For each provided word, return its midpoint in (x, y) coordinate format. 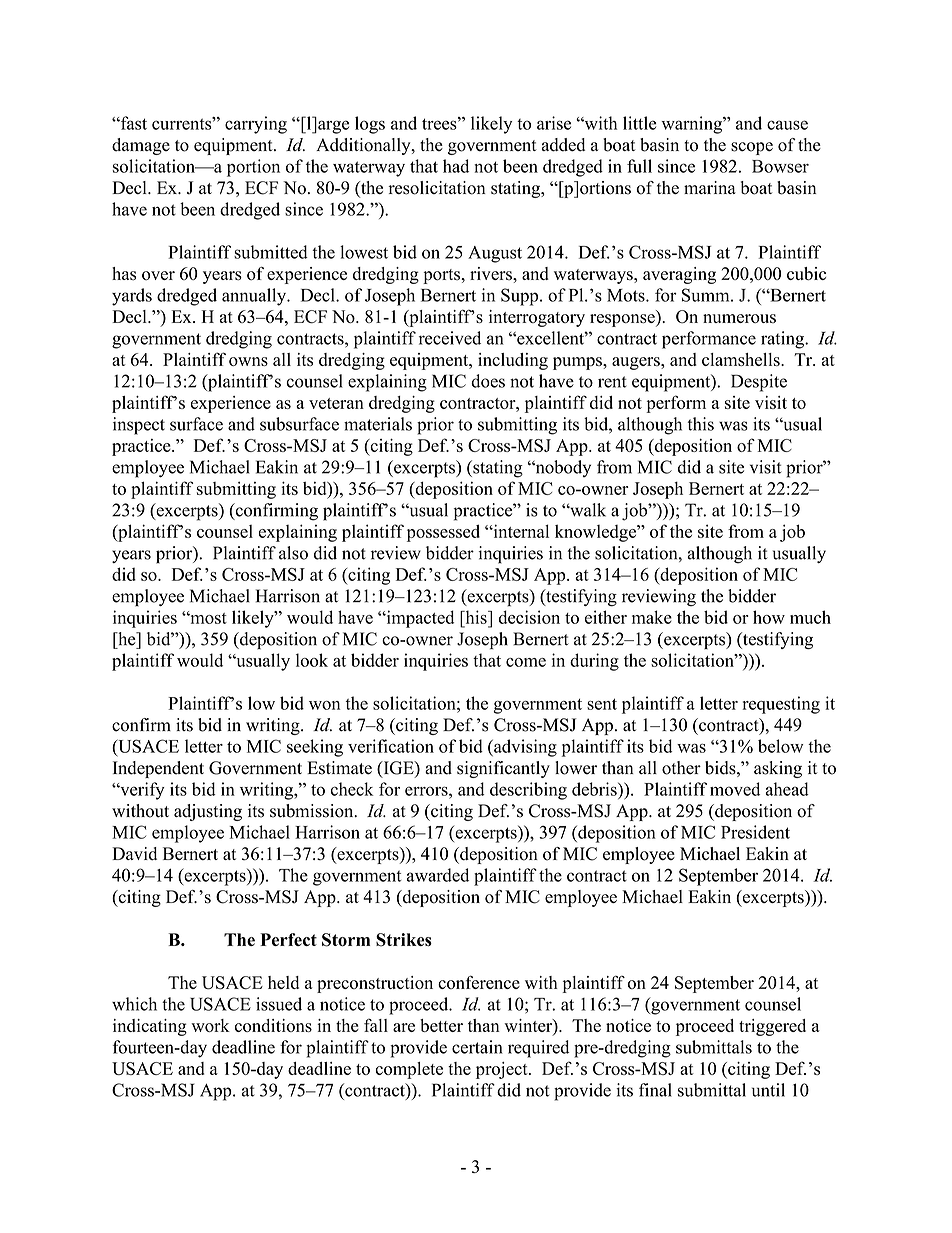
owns (248, 361)
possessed (443, 533)
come (526, 662)
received (450, 338)
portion (253, 168)
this (700, 424)
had (456, 166)
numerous (739, 318)
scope (752, 148)
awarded (438, 875)
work (210, 1025)
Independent (158, 769)
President (755, 832)
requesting (781, 705)
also (293, 553)
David (134, 854)
